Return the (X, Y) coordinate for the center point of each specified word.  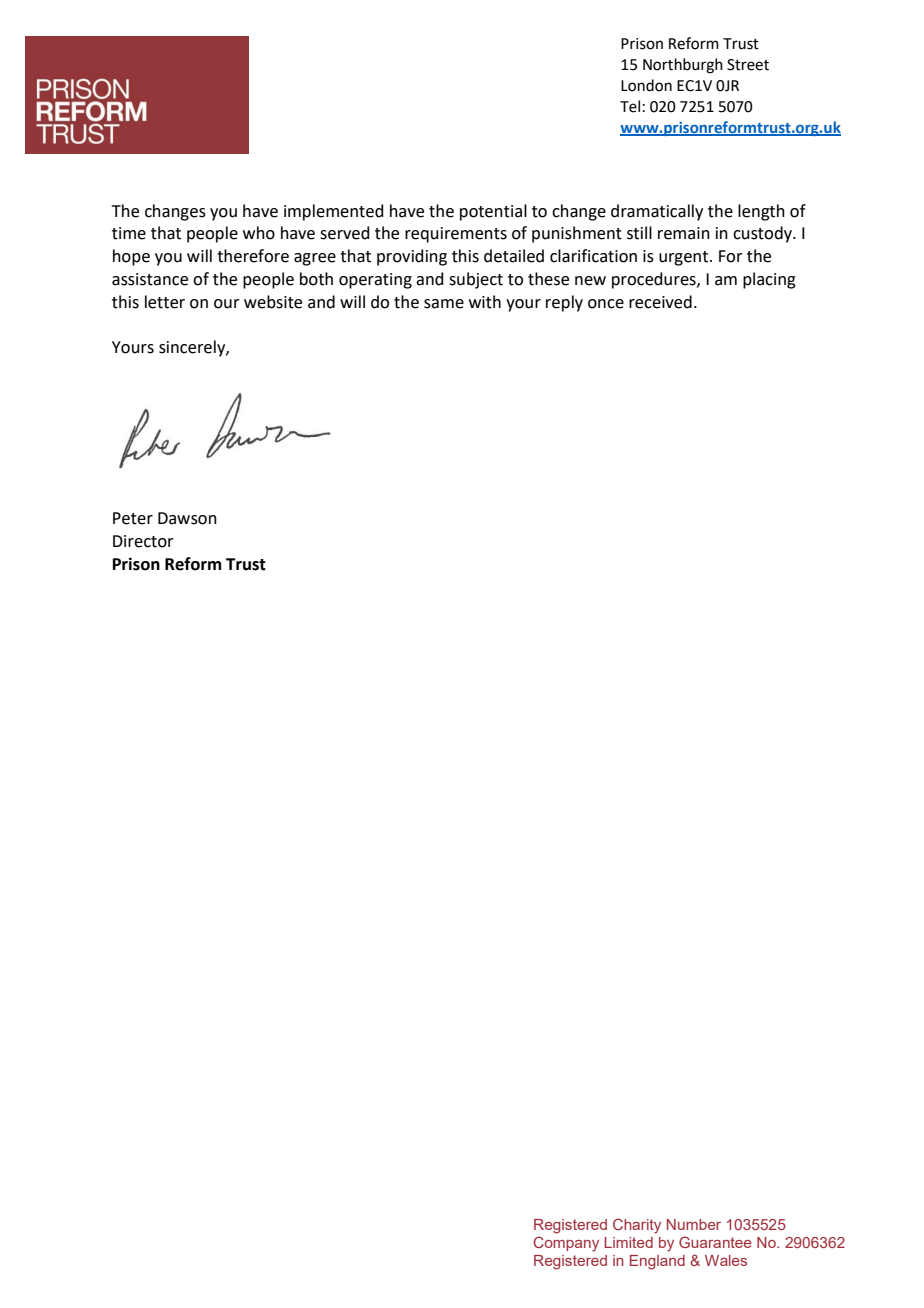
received (660, 302)
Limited (628, 1242)
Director (143, 541)
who (259, 233)
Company (566, 1244)
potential (493, 212)
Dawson (187, 518)
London (646, 85)
